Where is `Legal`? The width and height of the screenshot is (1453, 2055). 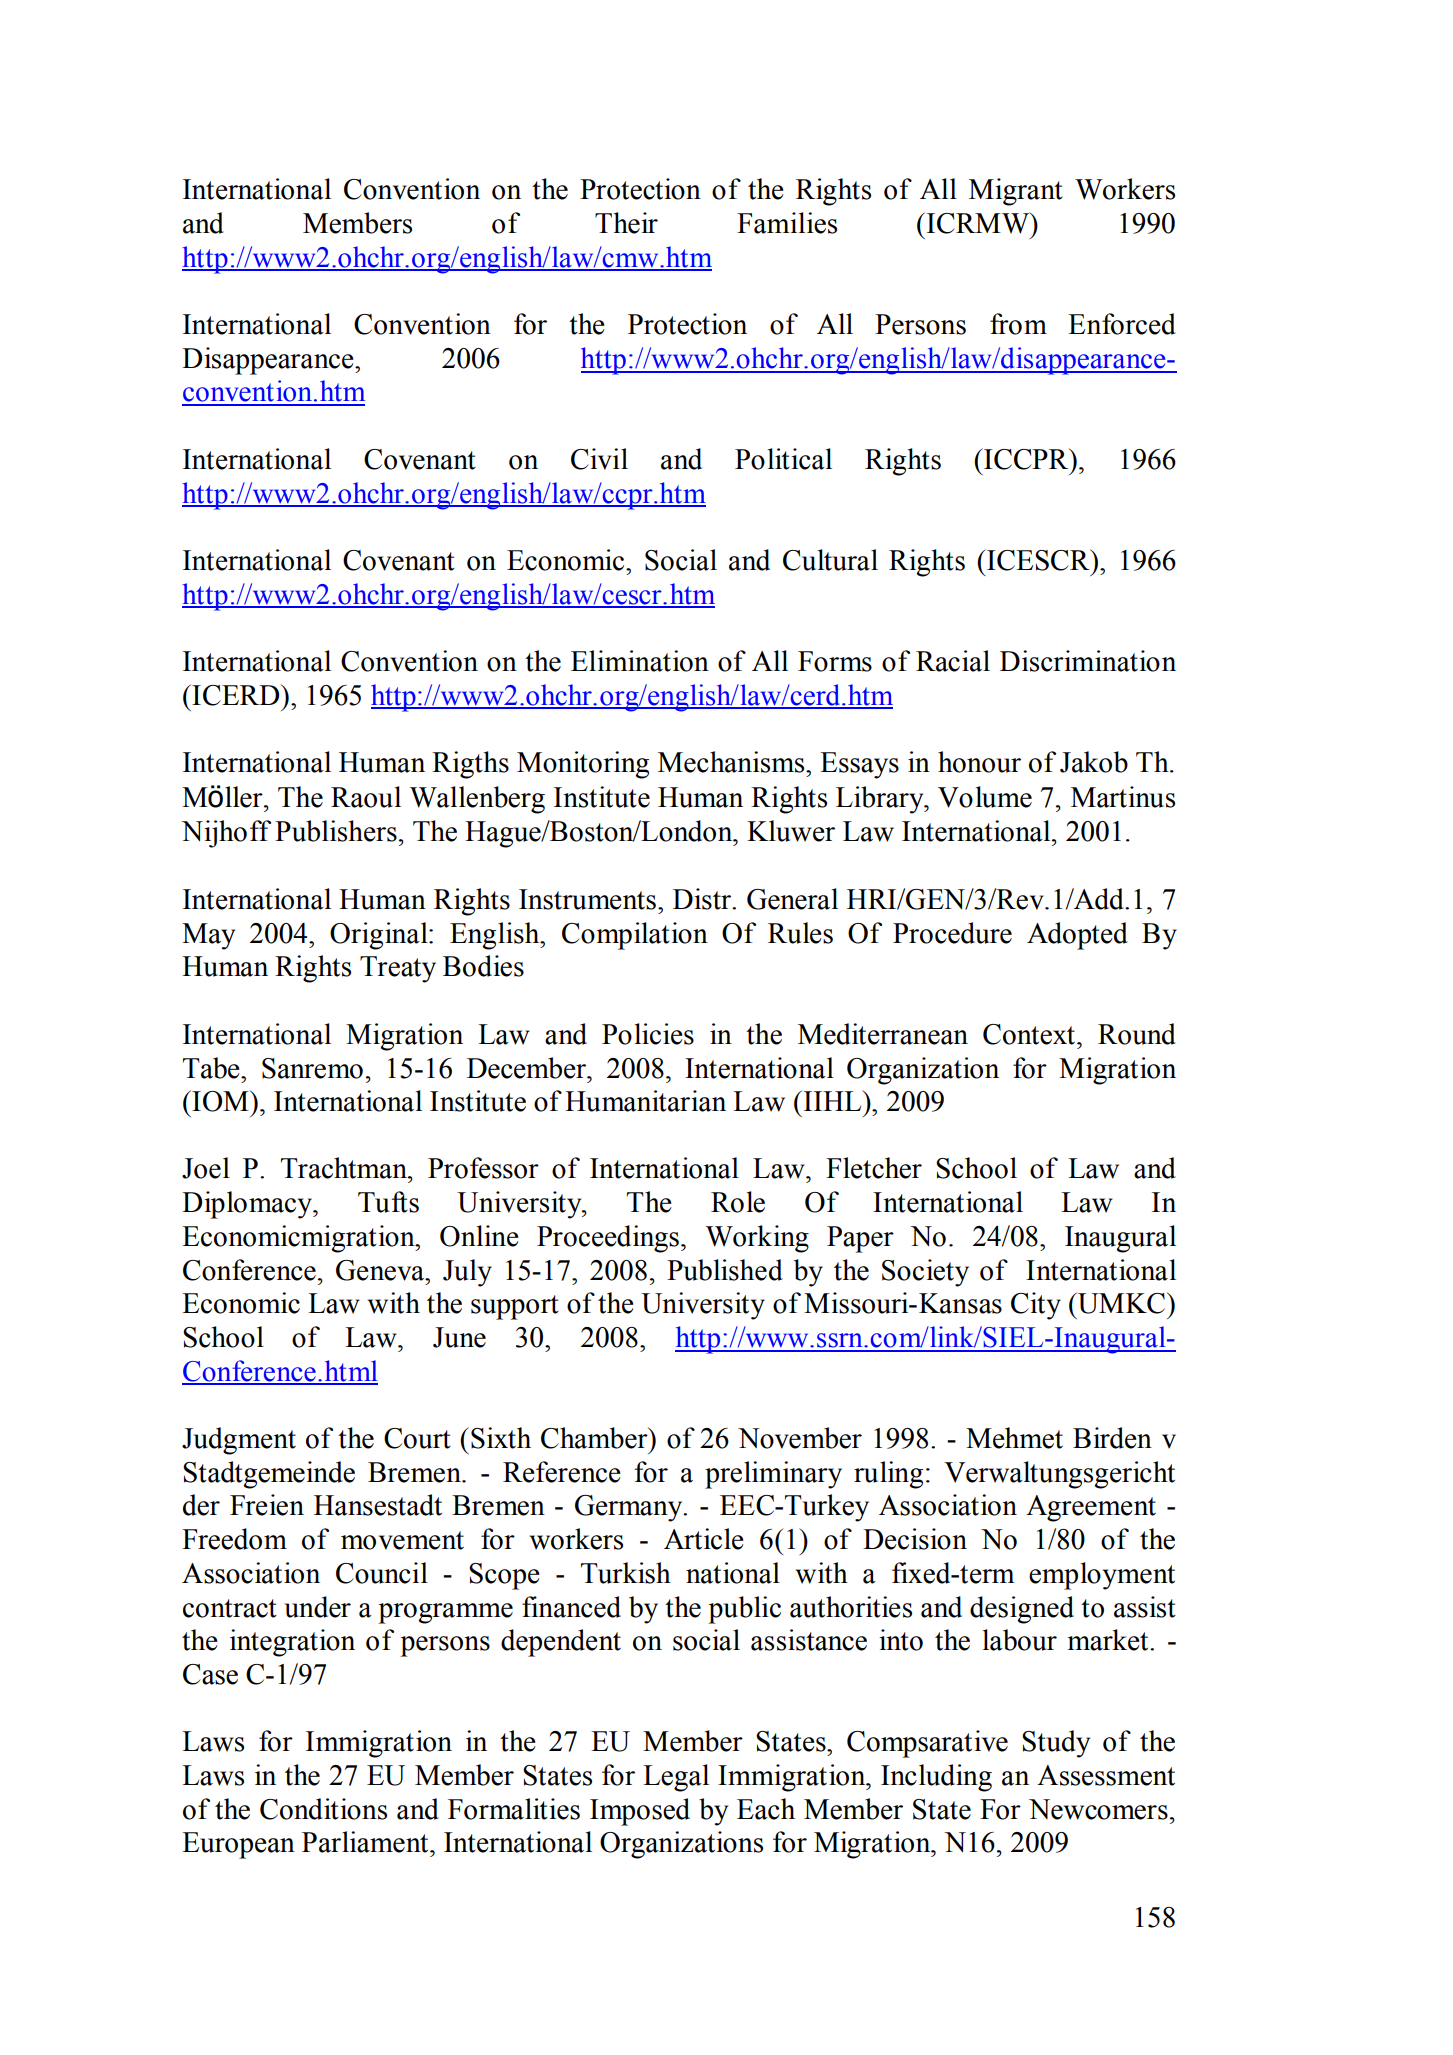
Legal is located at coordinates (676, 1778).
